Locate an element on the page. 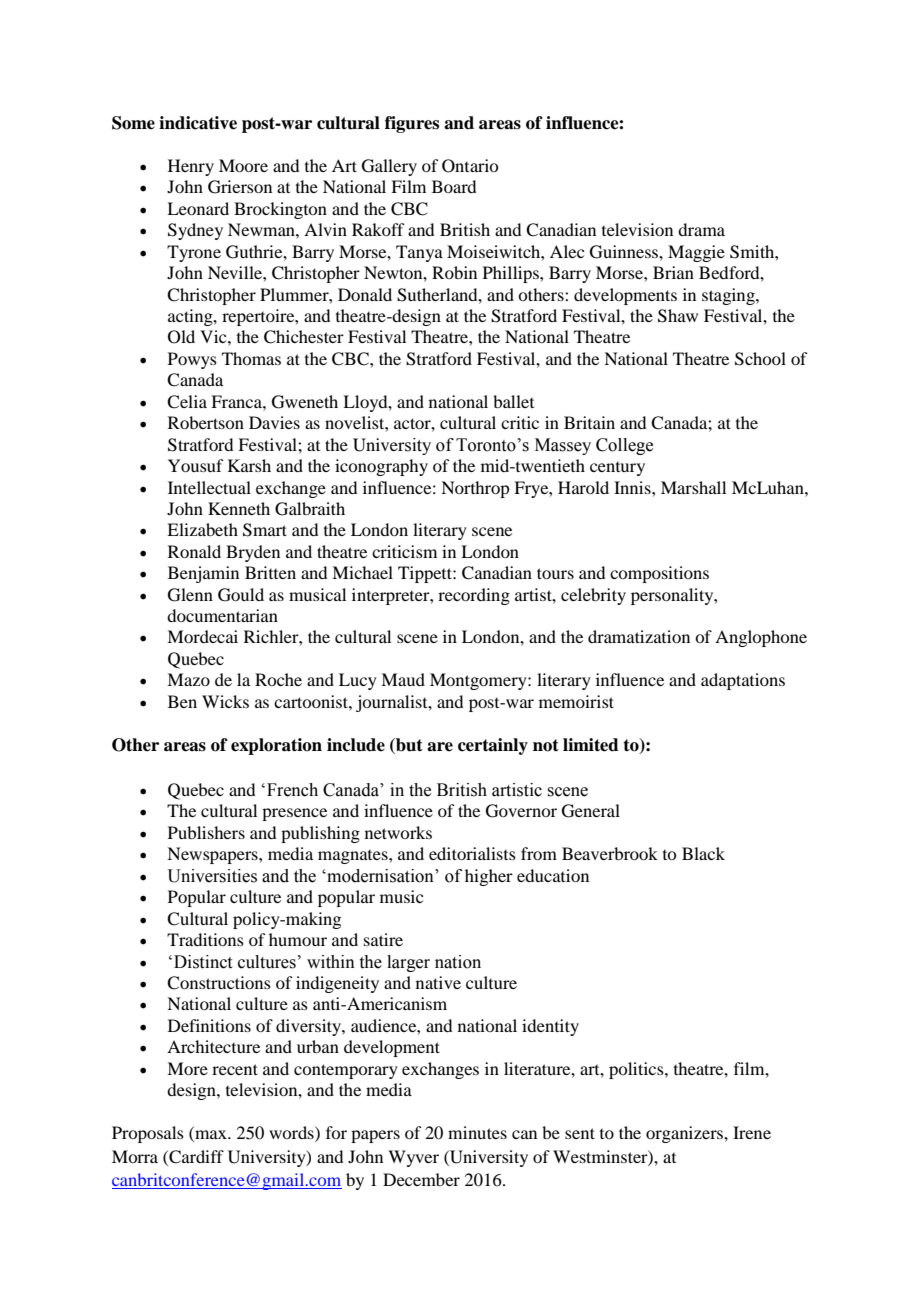 The height and width of the page is (1308, 924). Irene is located at coordinates (752, 1132).
